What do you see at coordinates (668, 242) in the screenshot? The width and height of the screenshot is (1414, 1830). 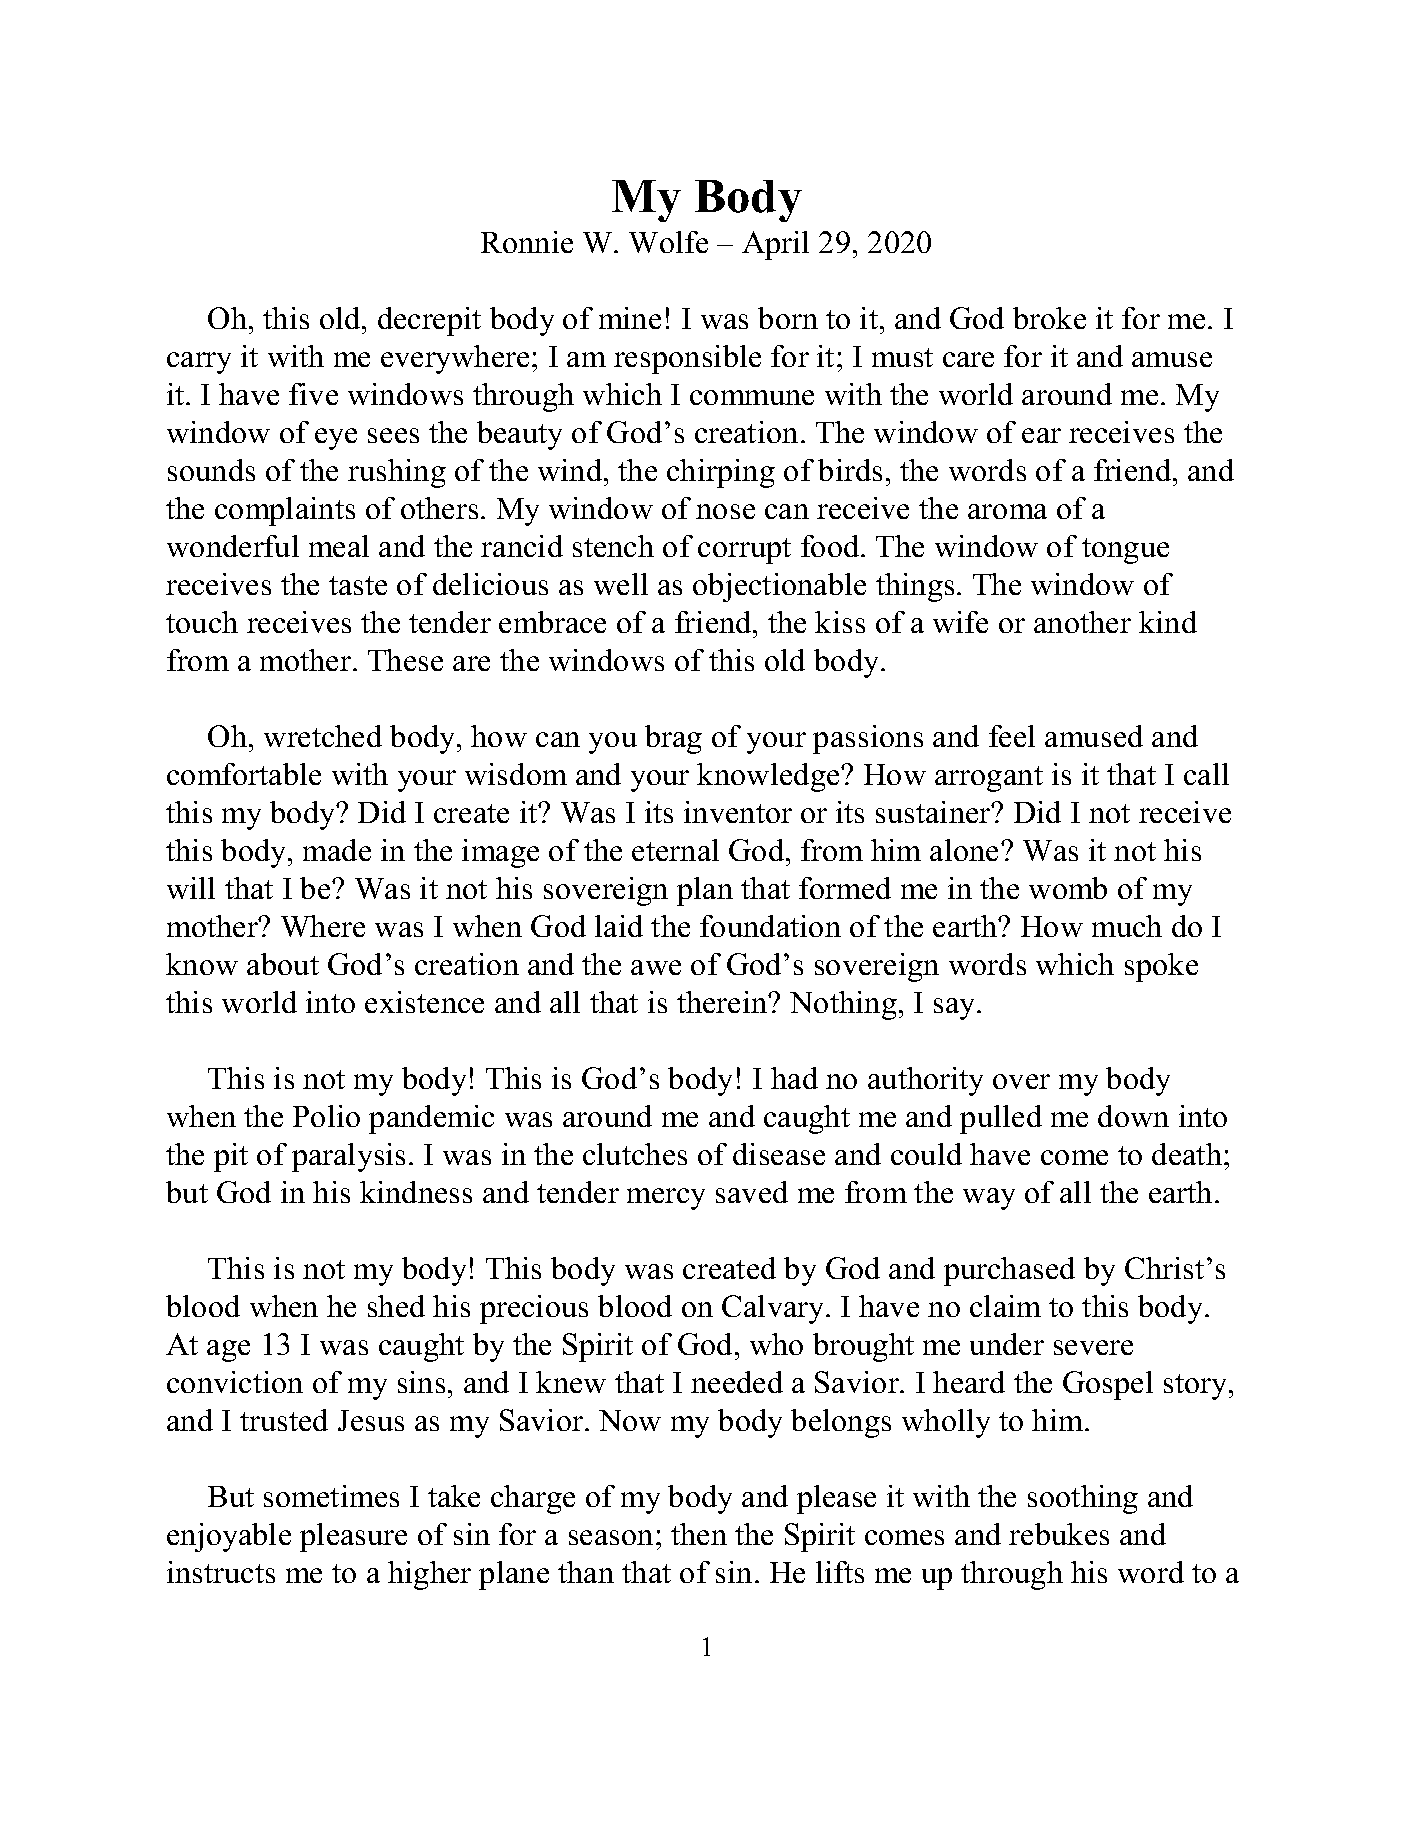 I see `Wolfe` at bounding box center [668, 242].
